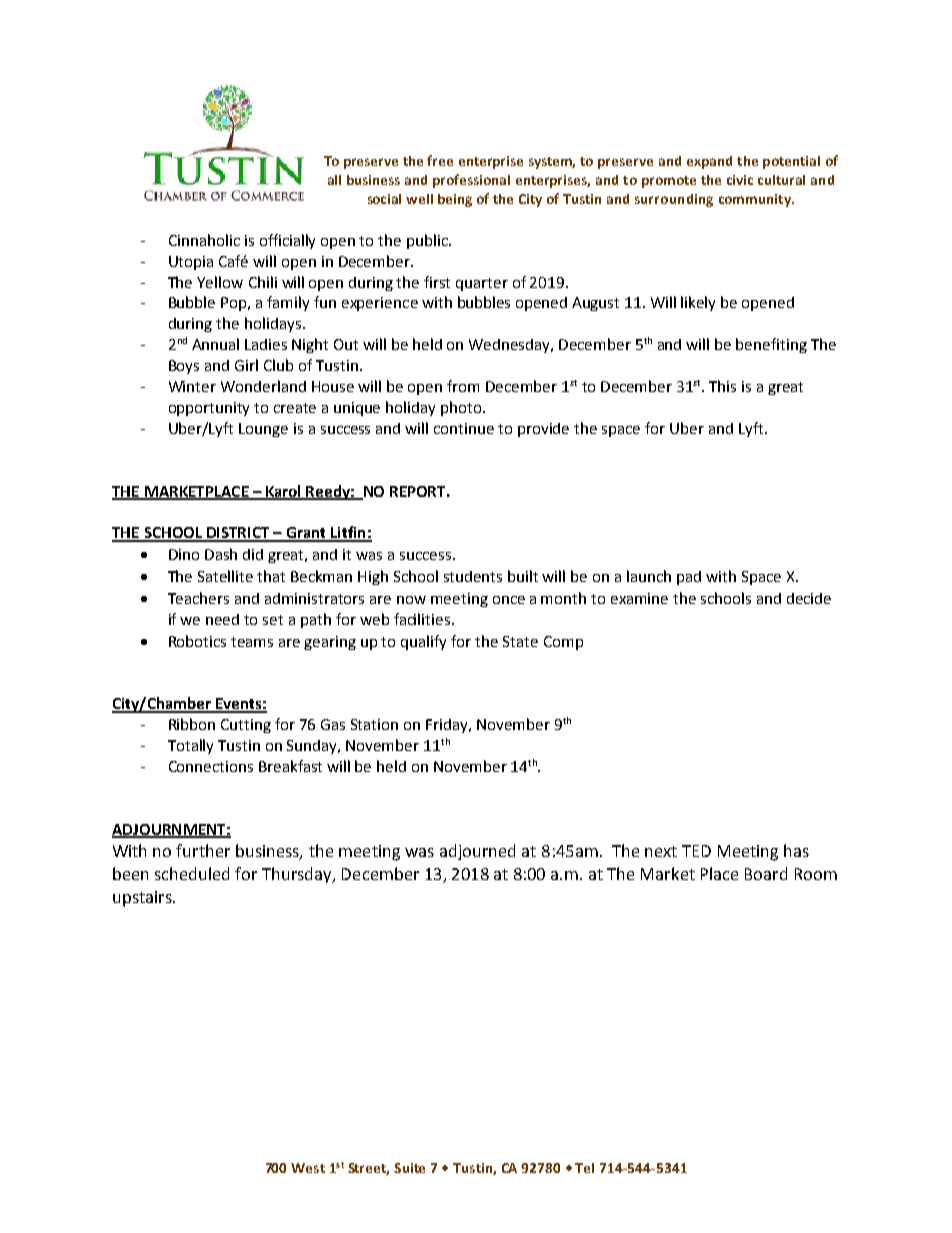 The width and height of the screenshot is (952, 1233). What do you see at coordinates (520, 641) in the screenshot?
I see `State` at bounding box center [520, 641].
